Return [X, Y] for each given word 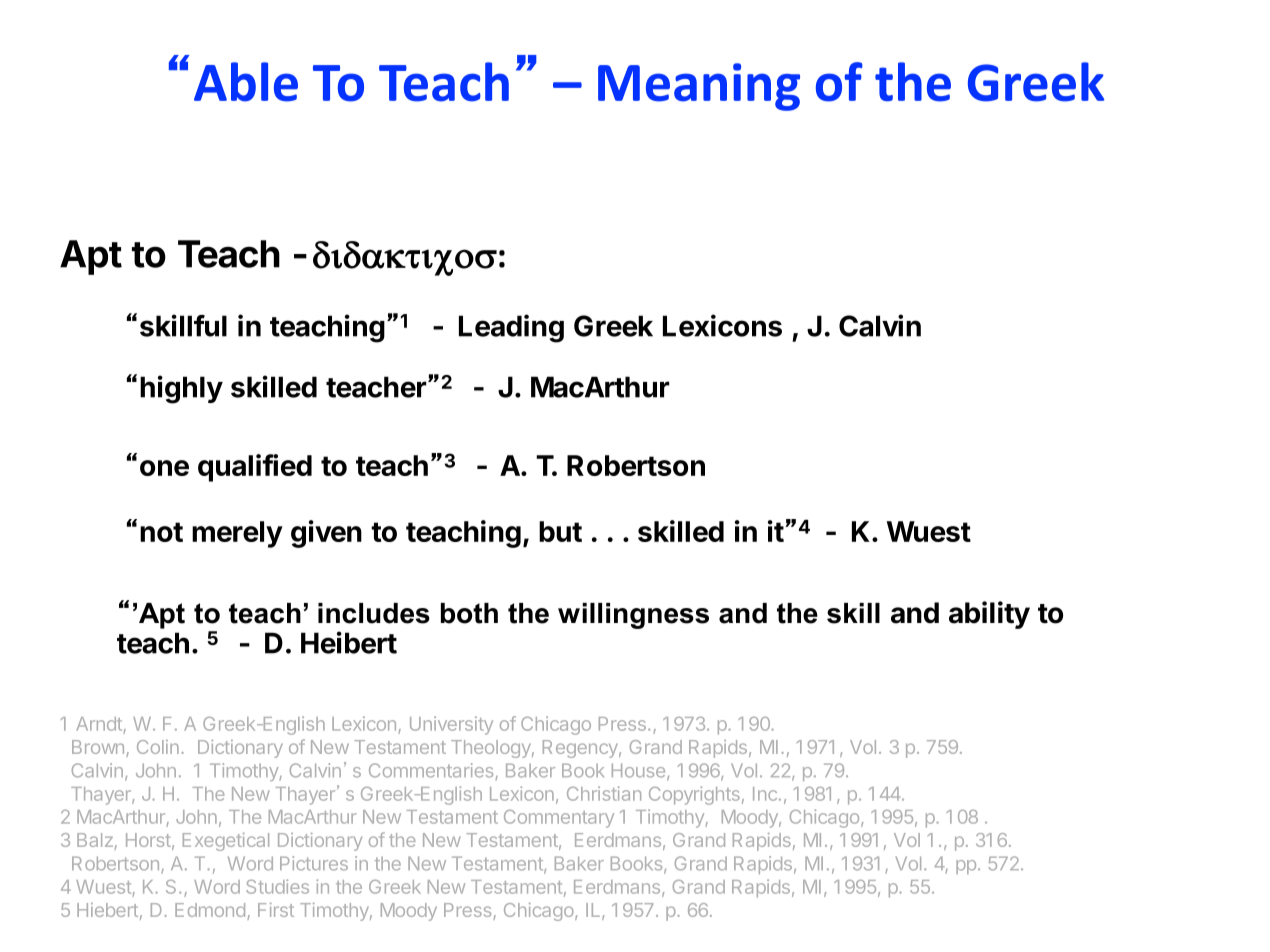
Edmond [210, 910]
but [560, 531]
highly [181, 389]
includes [374, 613]
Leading [511, 328]
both [469, 613]
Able [246, 82]
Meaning [699, 87]
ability [989, 615]
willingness [633, 616]
